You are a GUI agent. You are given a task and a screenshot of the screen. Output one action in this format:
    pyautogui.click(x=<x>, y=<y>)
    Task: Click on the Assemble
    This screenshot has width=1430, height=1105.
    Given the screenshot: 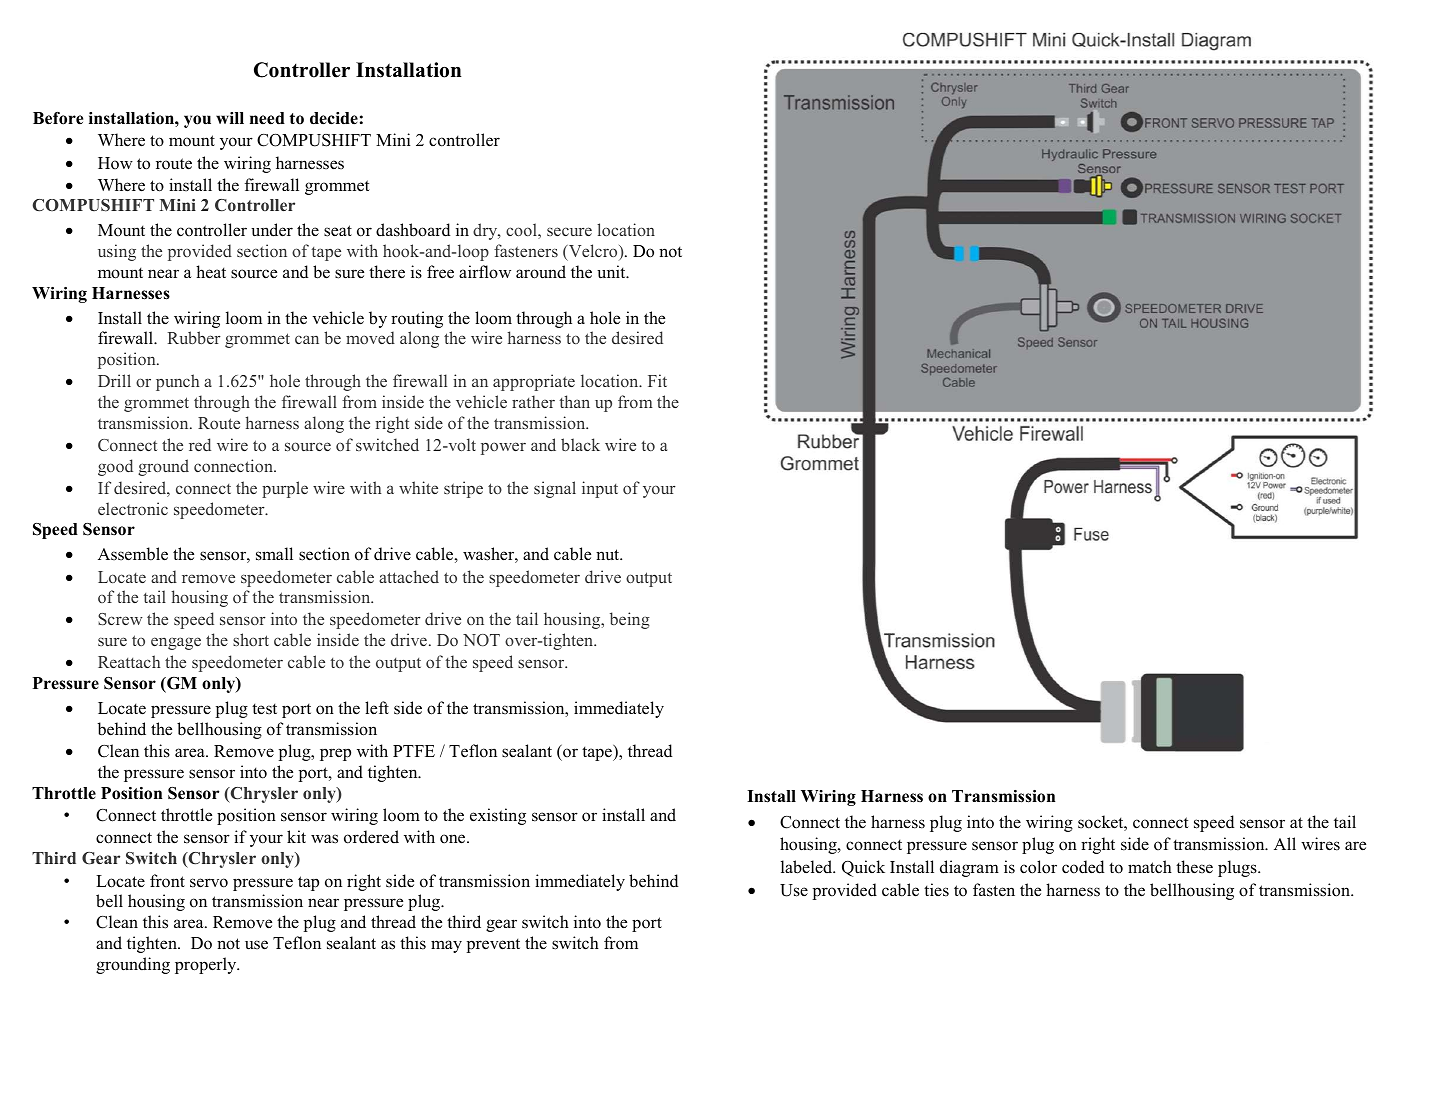 What is the action you would take?
    pyautogui.click(x=133, y=554)
